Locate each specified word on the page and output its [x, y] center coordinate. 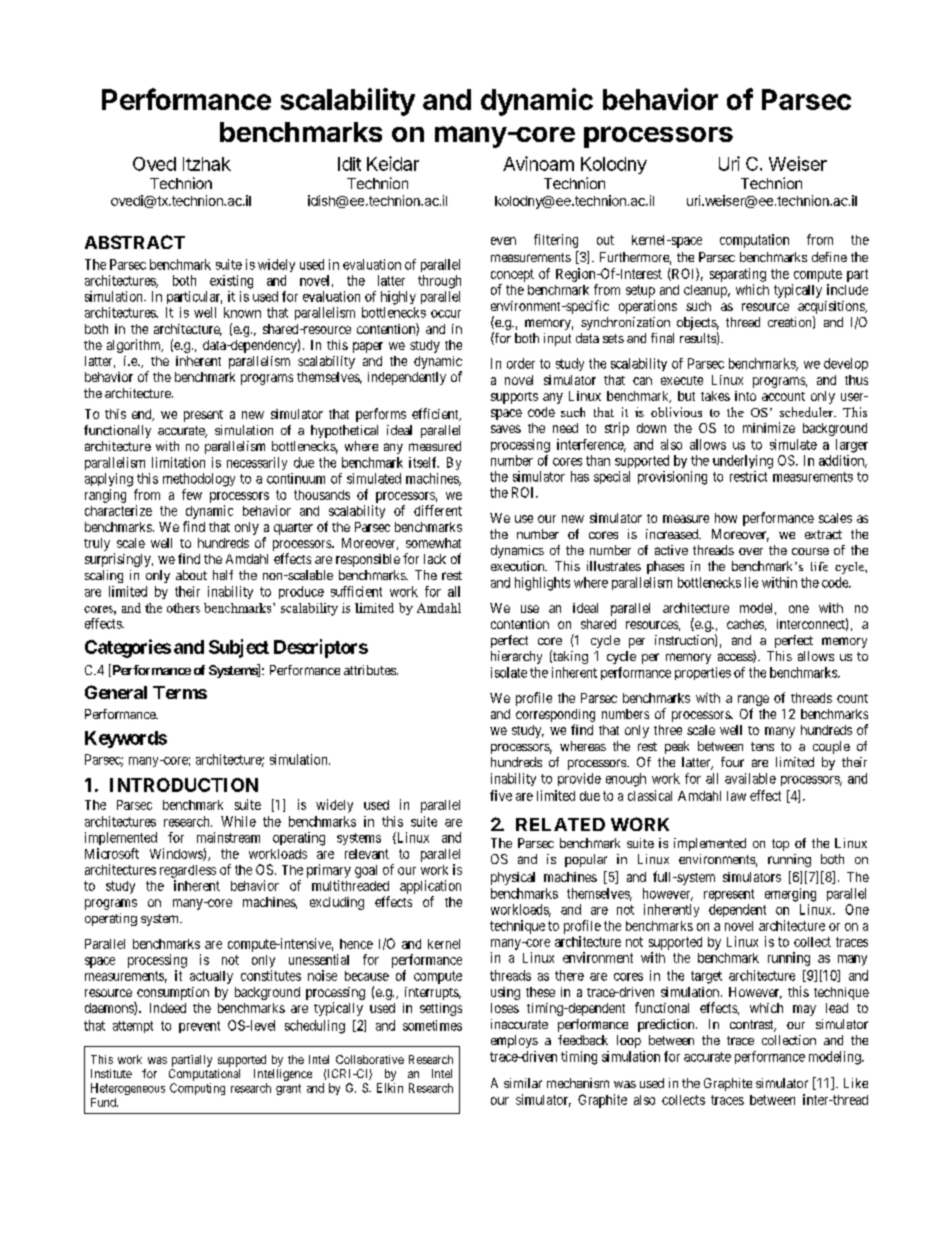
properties [703, 673]
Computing [197, 1089]
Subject [239, 648]
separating [738, 275]
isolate [509, 672]
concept [512, 275]
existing [231, 282]
